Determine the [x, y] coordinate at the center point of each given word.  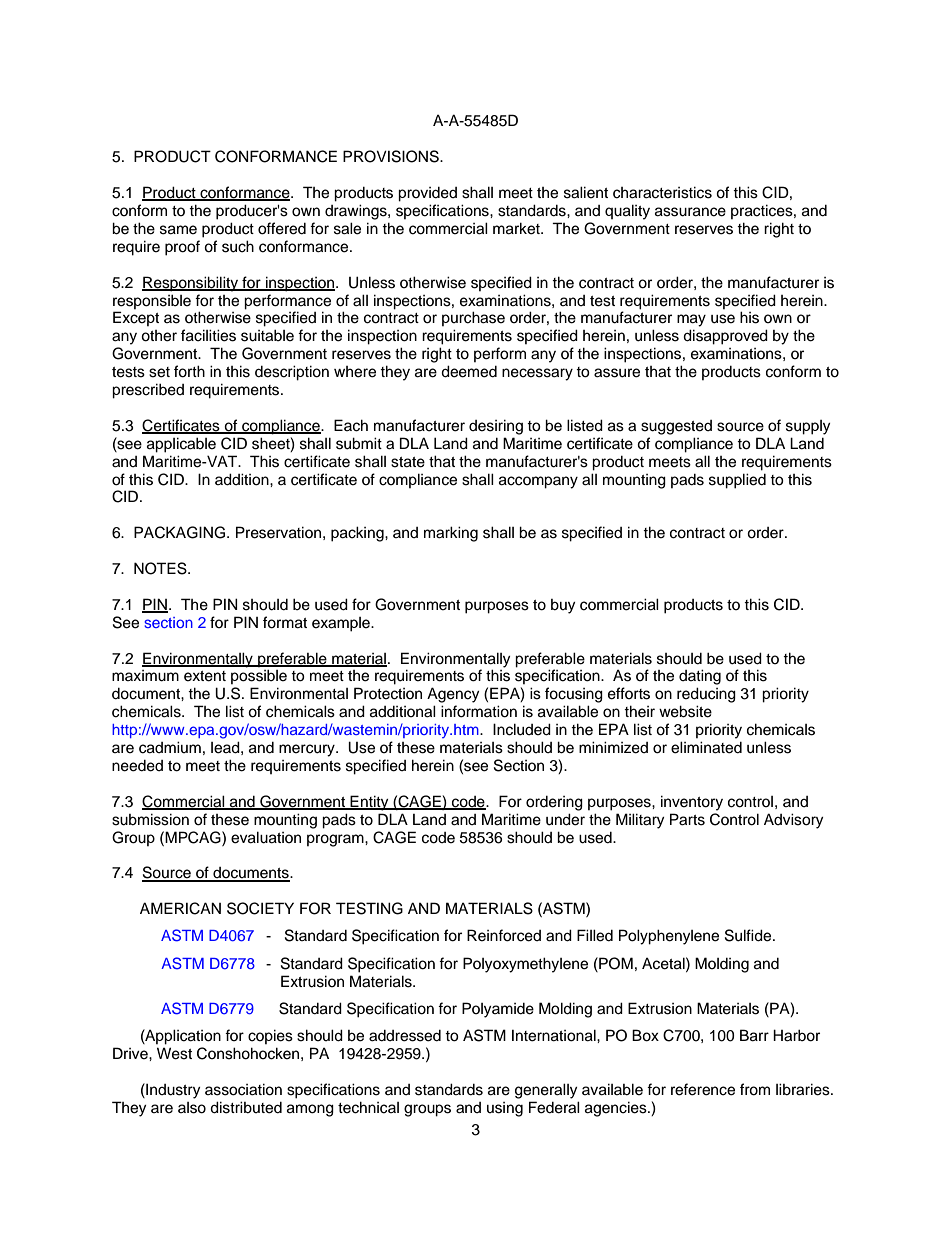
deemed [469, 371]
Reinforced [504, 935]
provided [427, 194]
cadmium [170, 747]
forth [189, 371]
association [243, 1089]
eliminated [706, 747]
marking [451, 534]
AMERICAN [180, 908]
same [178, 230]
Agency [453, 695]
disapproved [725, 337]
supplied [737, 481]
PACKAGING [181, 532]
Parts [687, 819]
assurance [690, 212]
